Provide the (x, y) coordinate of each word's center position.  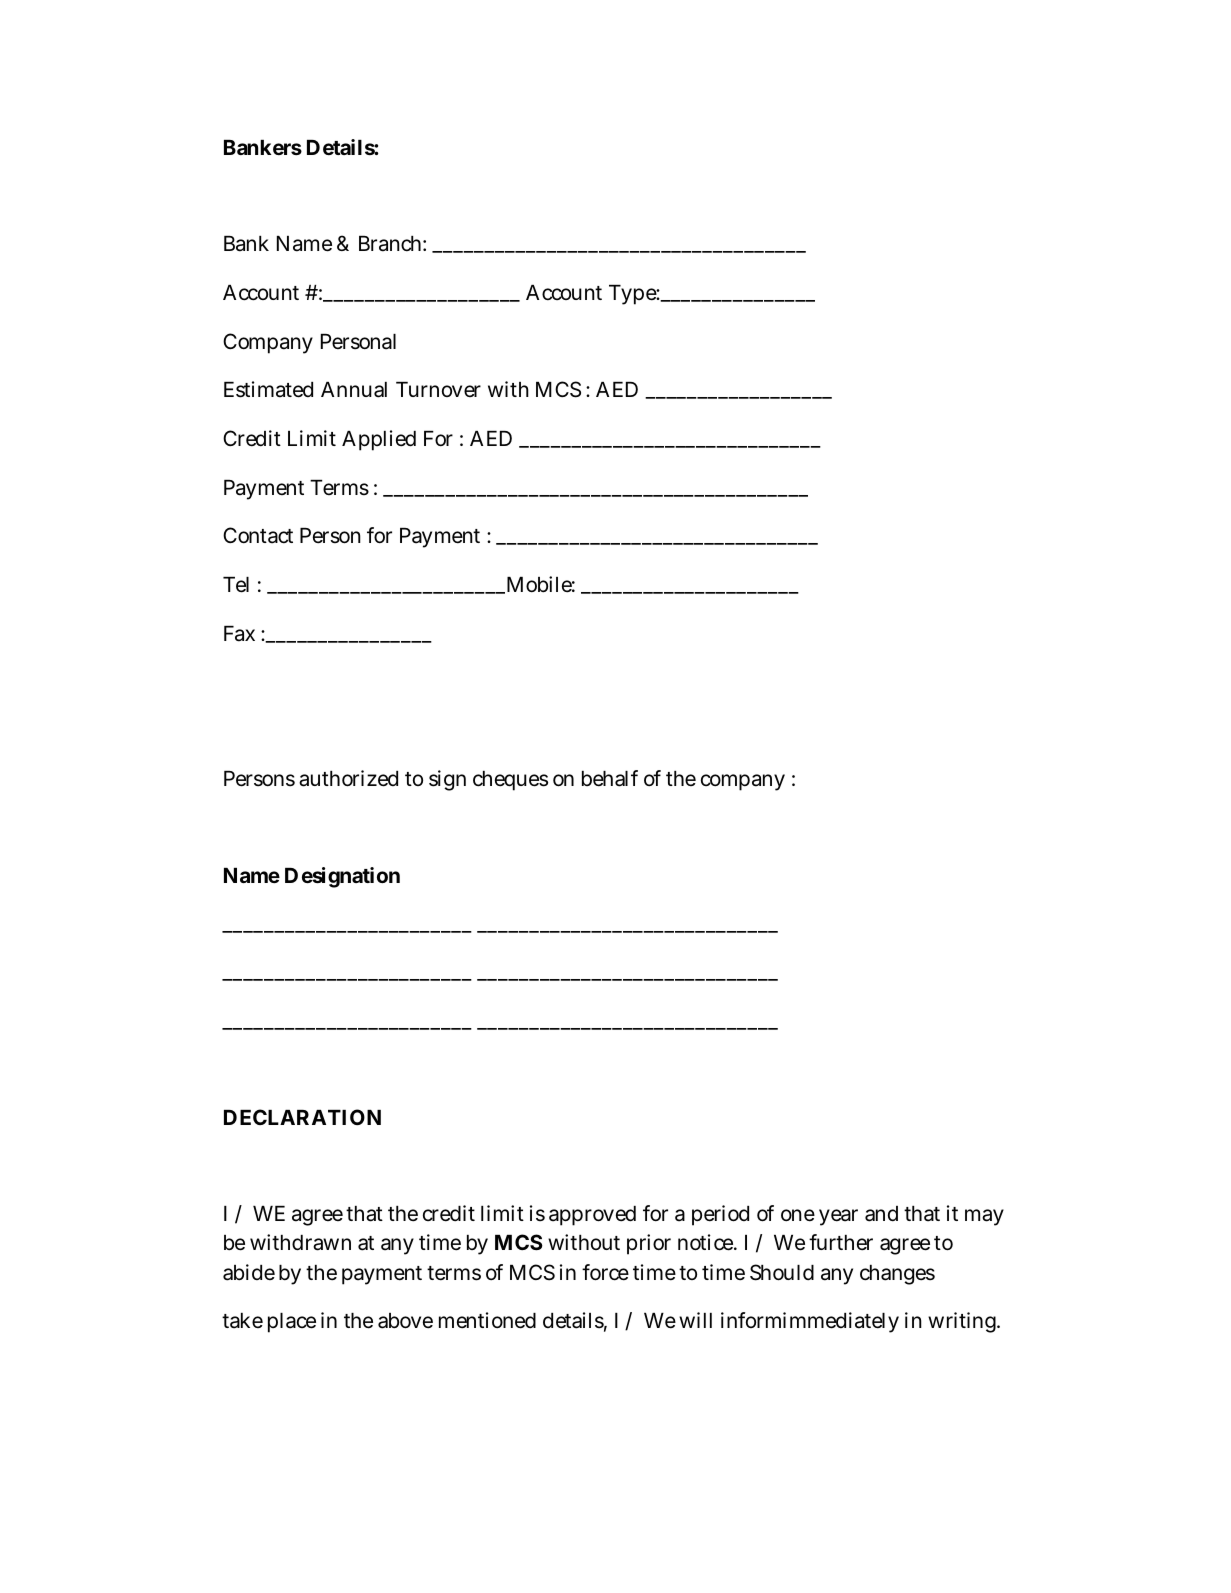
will (695, 1320)
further (841, 1242)
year (838, 1217)
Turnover (438, 389)
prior (649, 1244)
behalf (610, 778)
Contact (258, 535)
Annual (354, 390)
